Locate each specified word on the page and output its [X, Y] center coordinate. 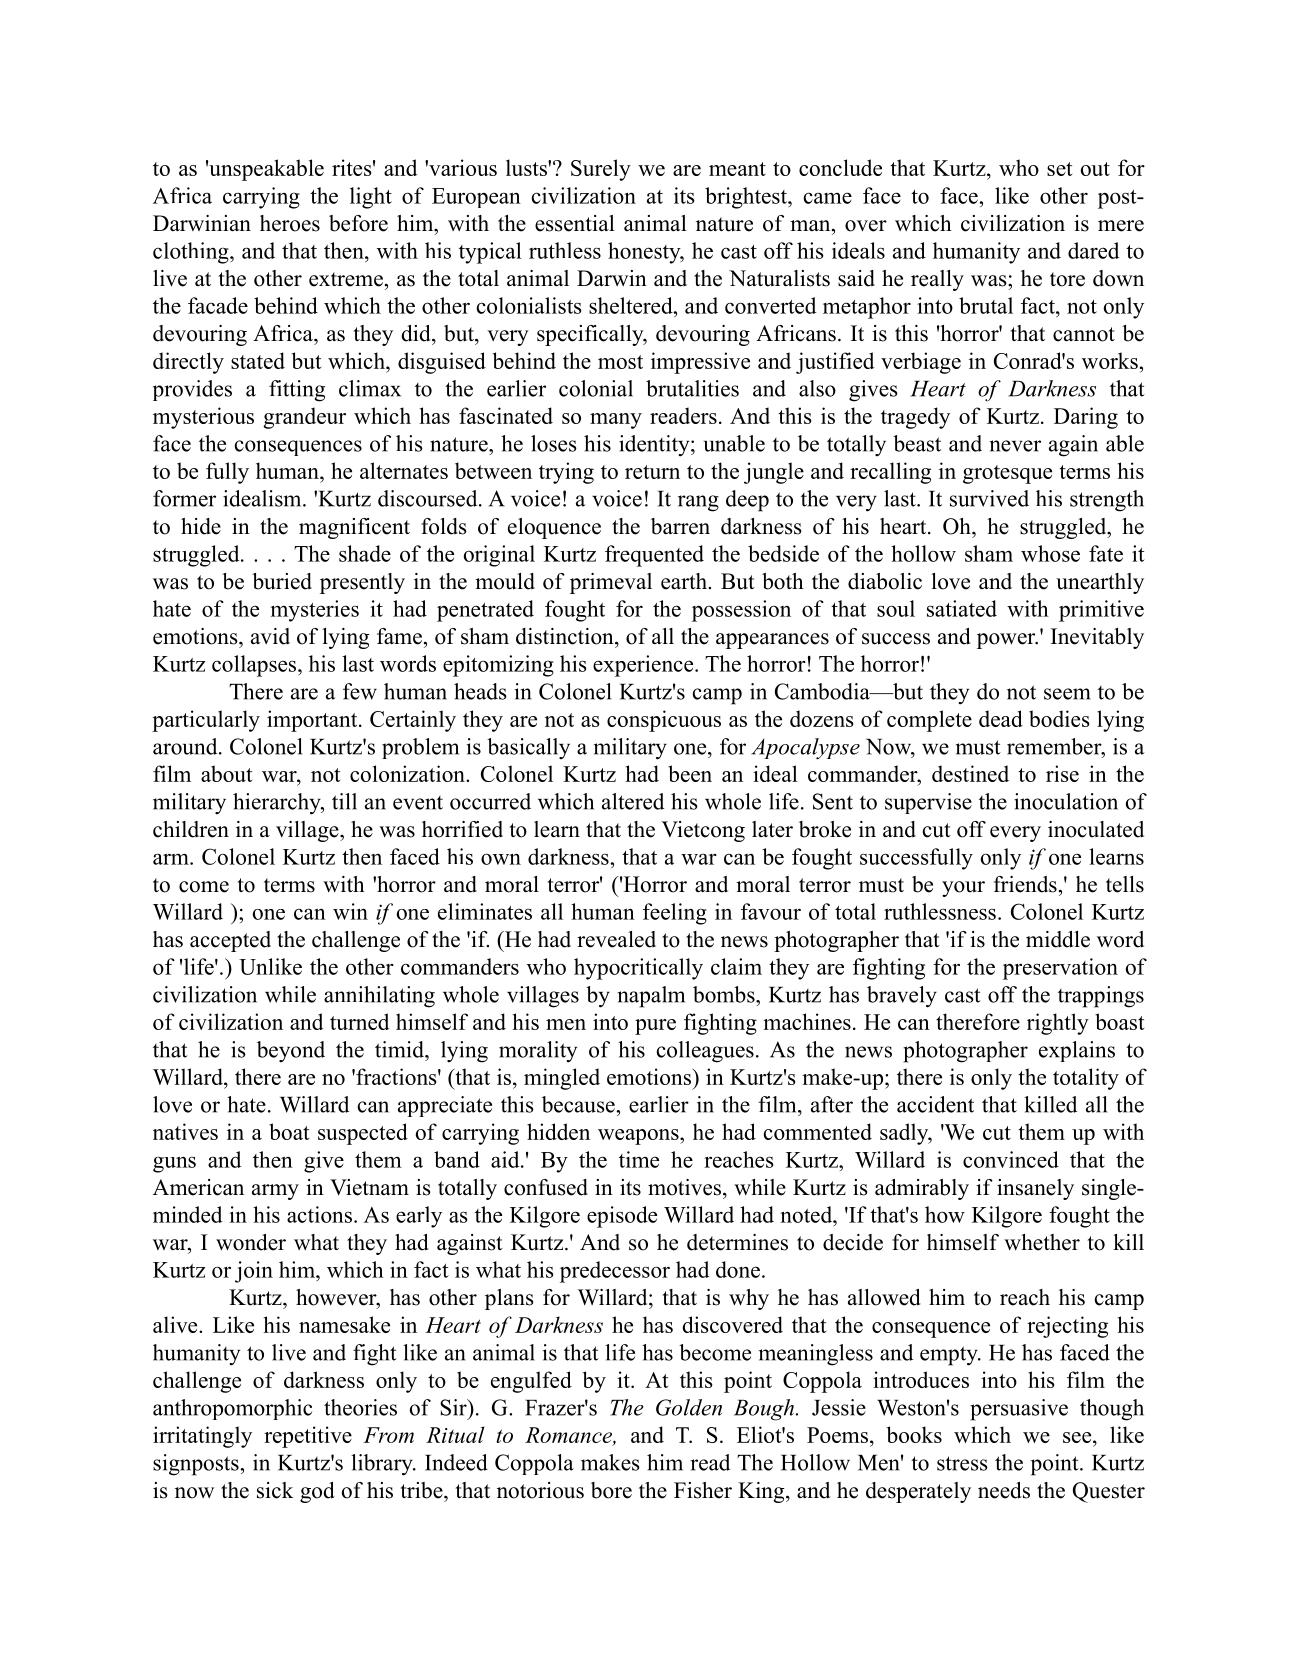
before [358, 223]
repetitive [308, 1437]
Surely [601, 170]
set [1059, 169]
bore [611, 1490]
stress [962, 1463]
